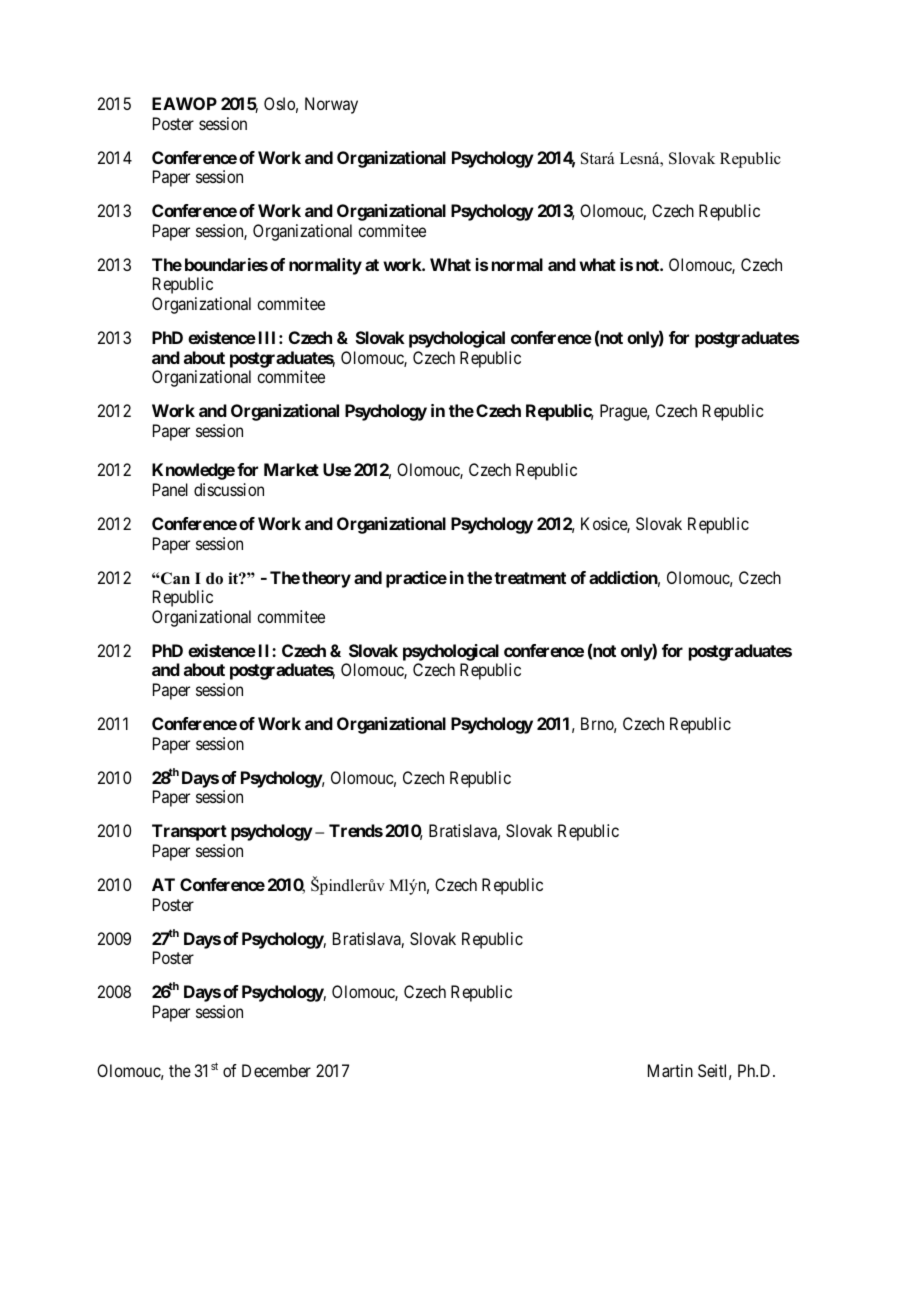  I want to click on December, so click(276, 1070).
